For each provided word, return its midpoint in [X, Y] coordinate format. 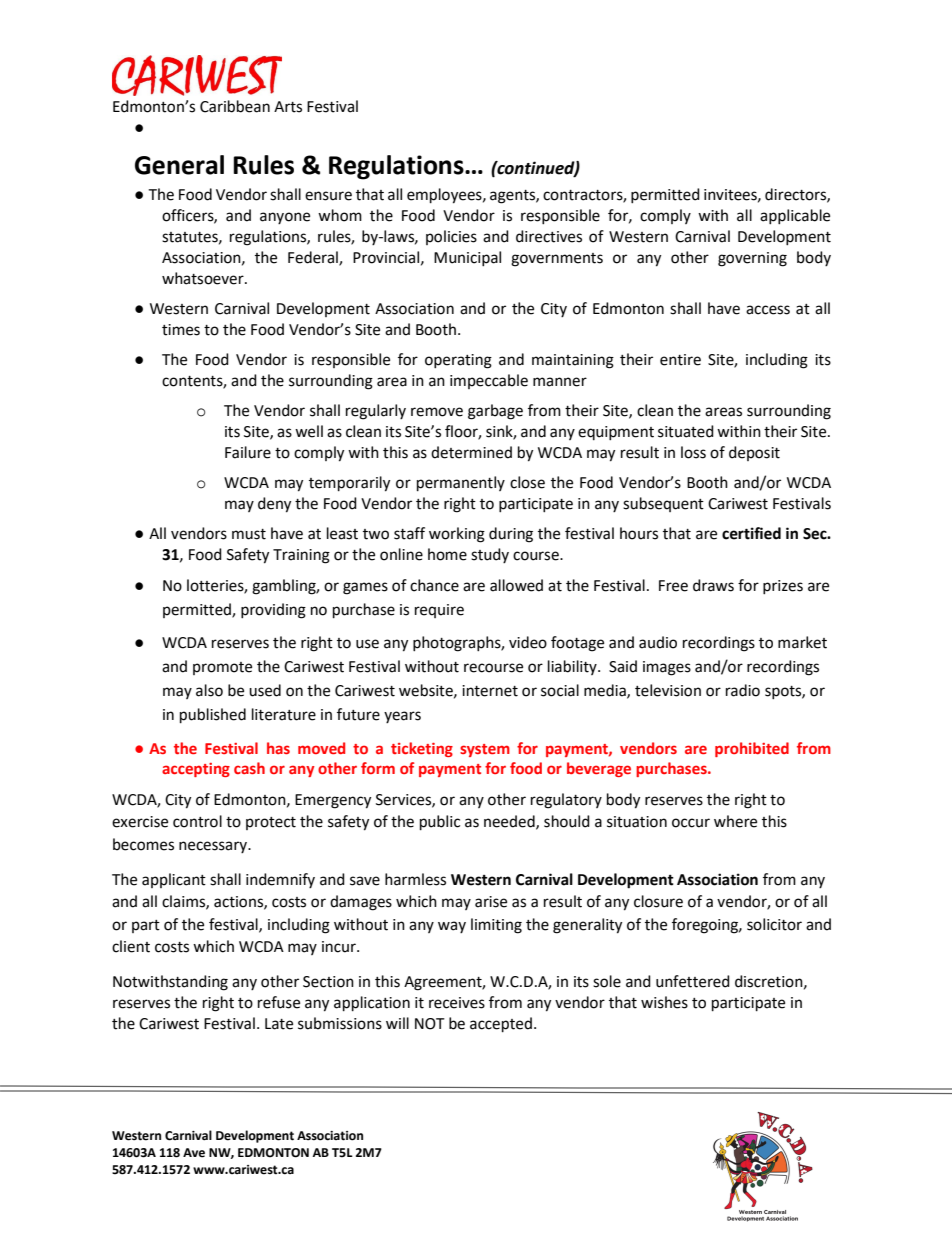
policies [451, 237]
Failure [248, 452]
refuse [279, 1002]
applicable [795, 216]
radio [743, 690]
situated [686, 431]
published [213, 716]
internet [490, 691]
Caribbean [235, 106]
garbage [495, 412]
